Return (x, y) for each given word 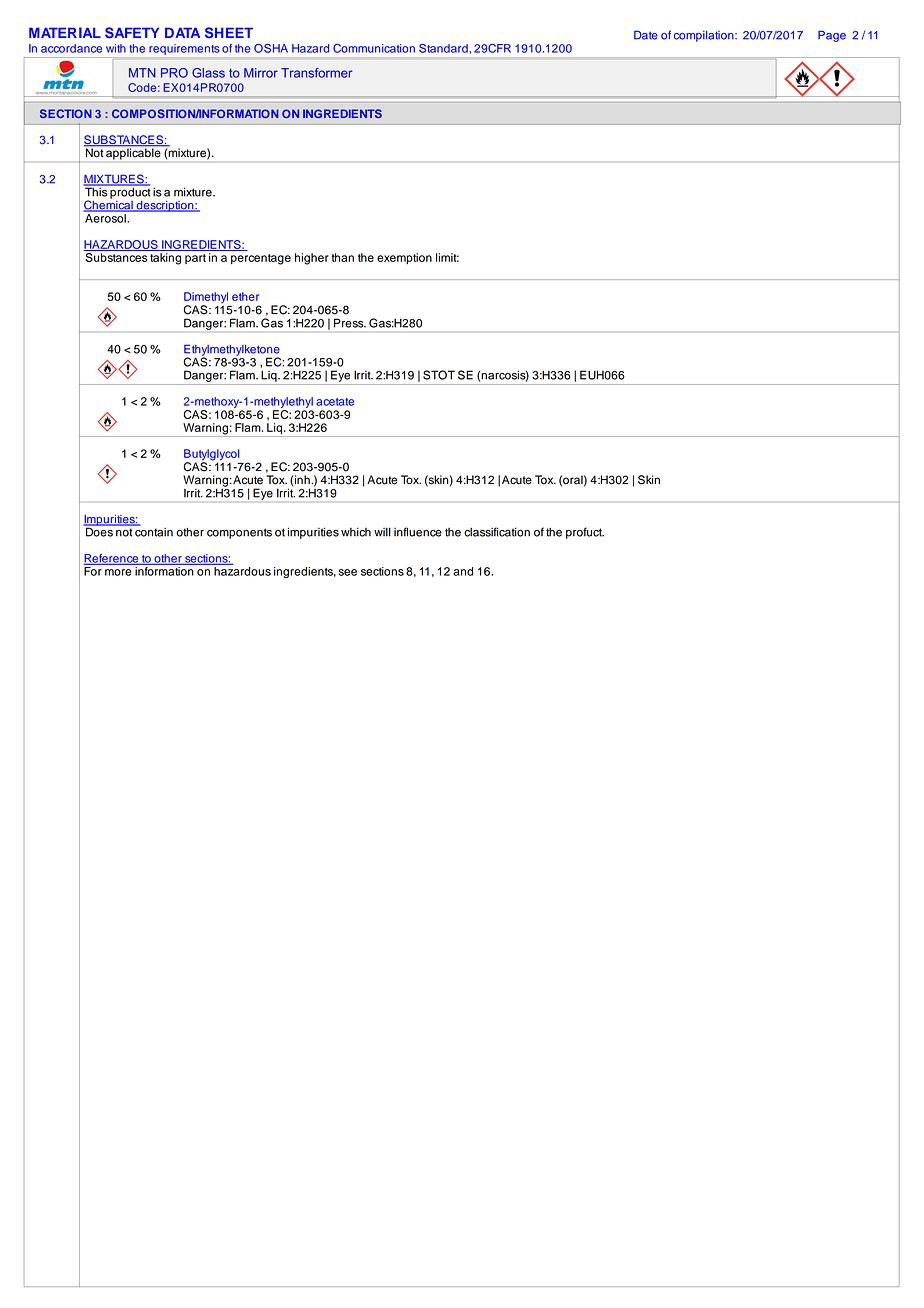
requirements (184, 49)
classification (497, 532)
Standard (443, 48)
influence (418, 532)
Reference (112, 559)
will (382, 532)
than (342, 257)
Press (350, 323)
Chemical (109, 205)
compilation (705, 36)
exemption (404, 258)
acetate (335, 402)
